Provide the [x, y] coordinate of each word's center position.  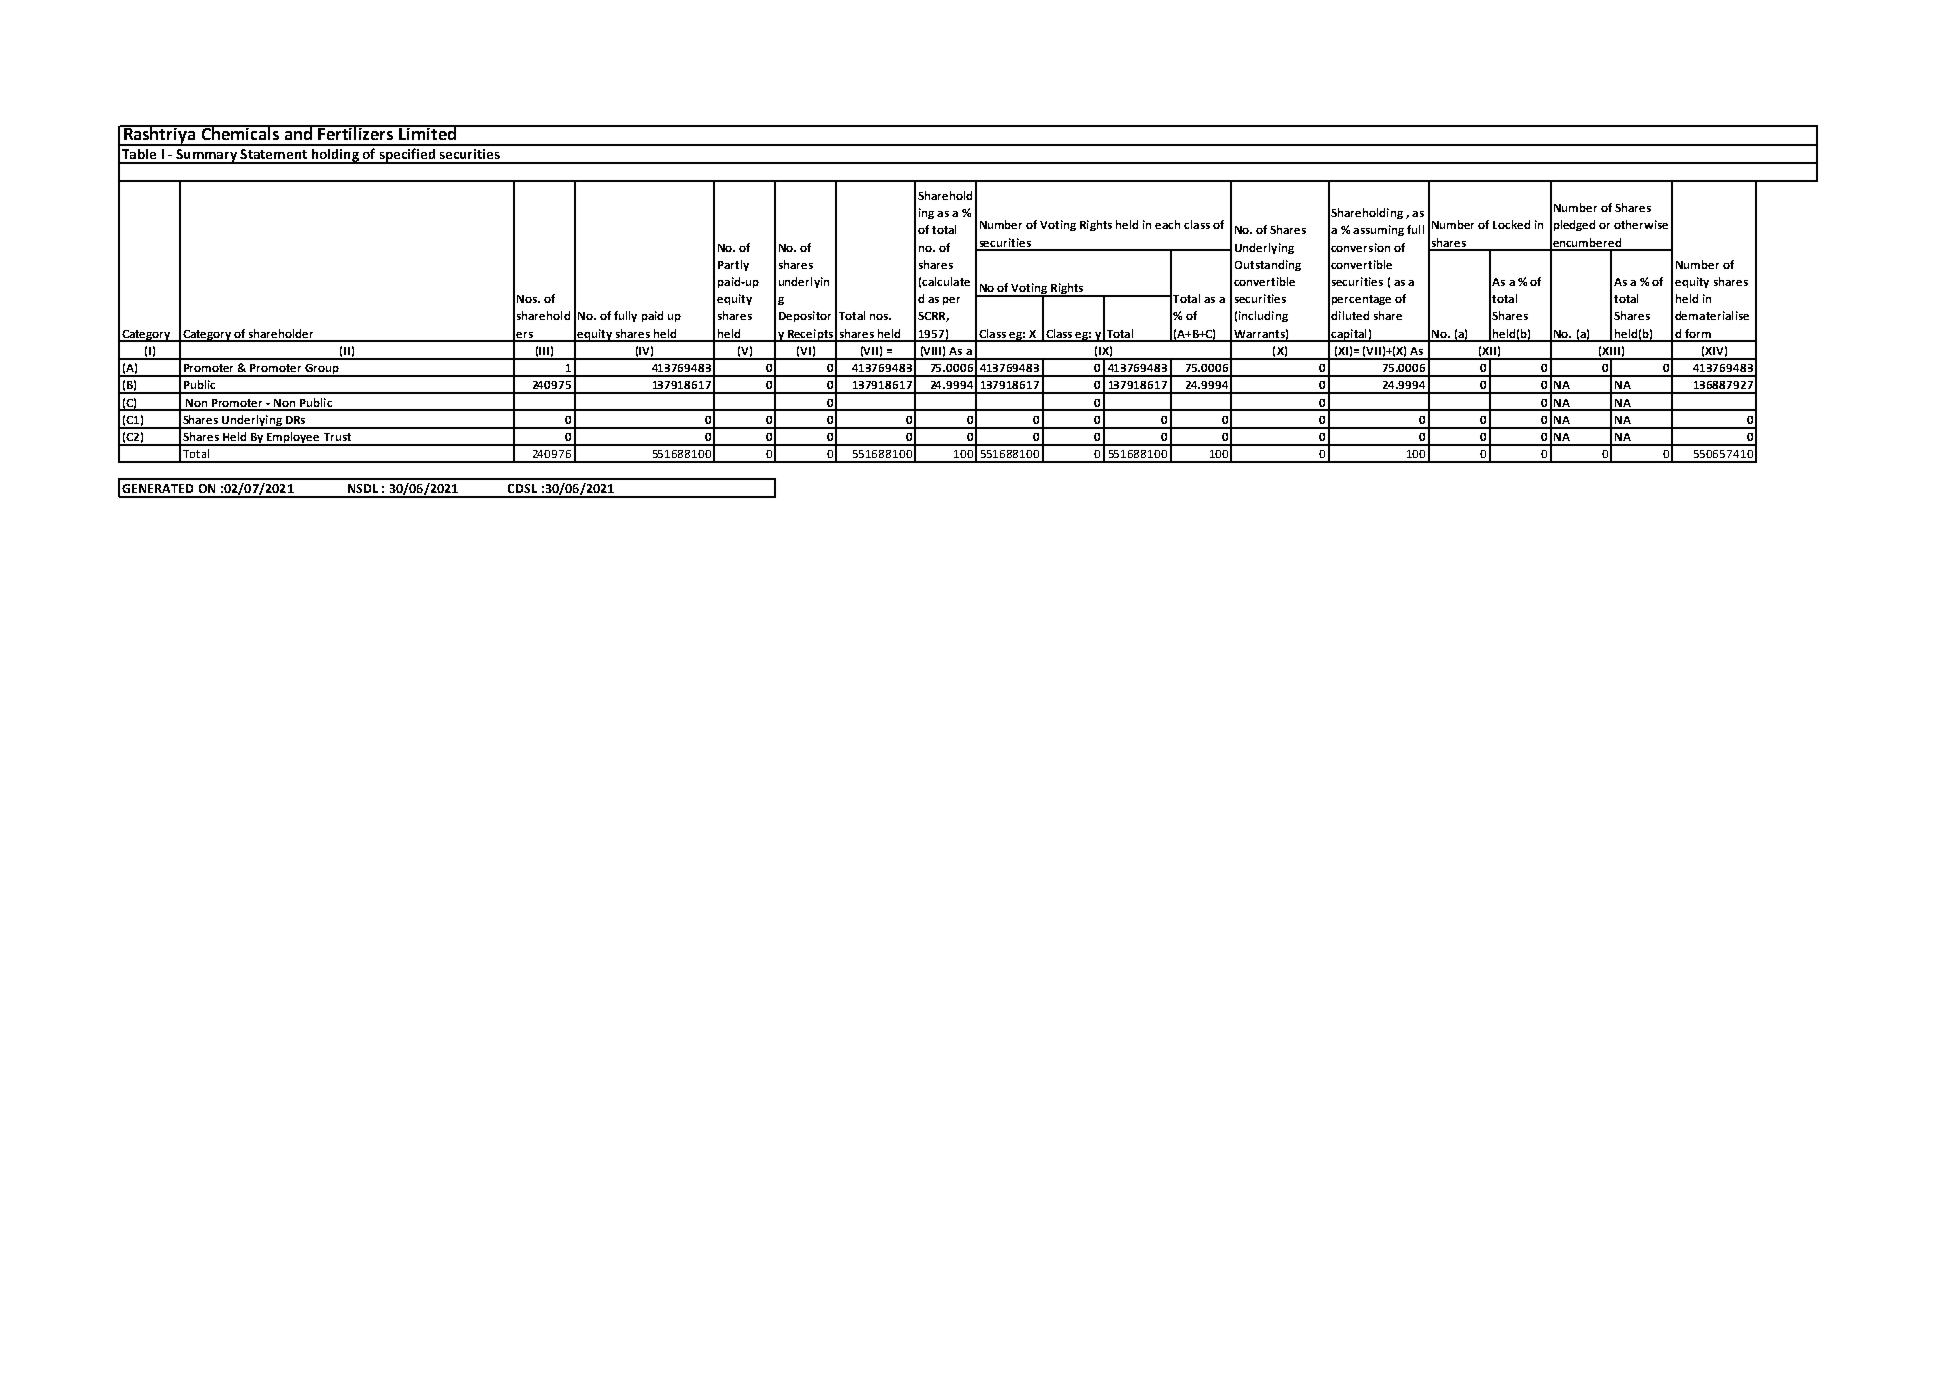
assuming [1378, 230]
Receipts [810, 335]
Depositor [805, 316]
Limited [428, 132]
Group [322, 370]
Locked [1511, 224]
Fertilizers [356, 132]
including [1263, 316]
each [1167, 224]
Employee [293, 439]
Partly [733, 265]
